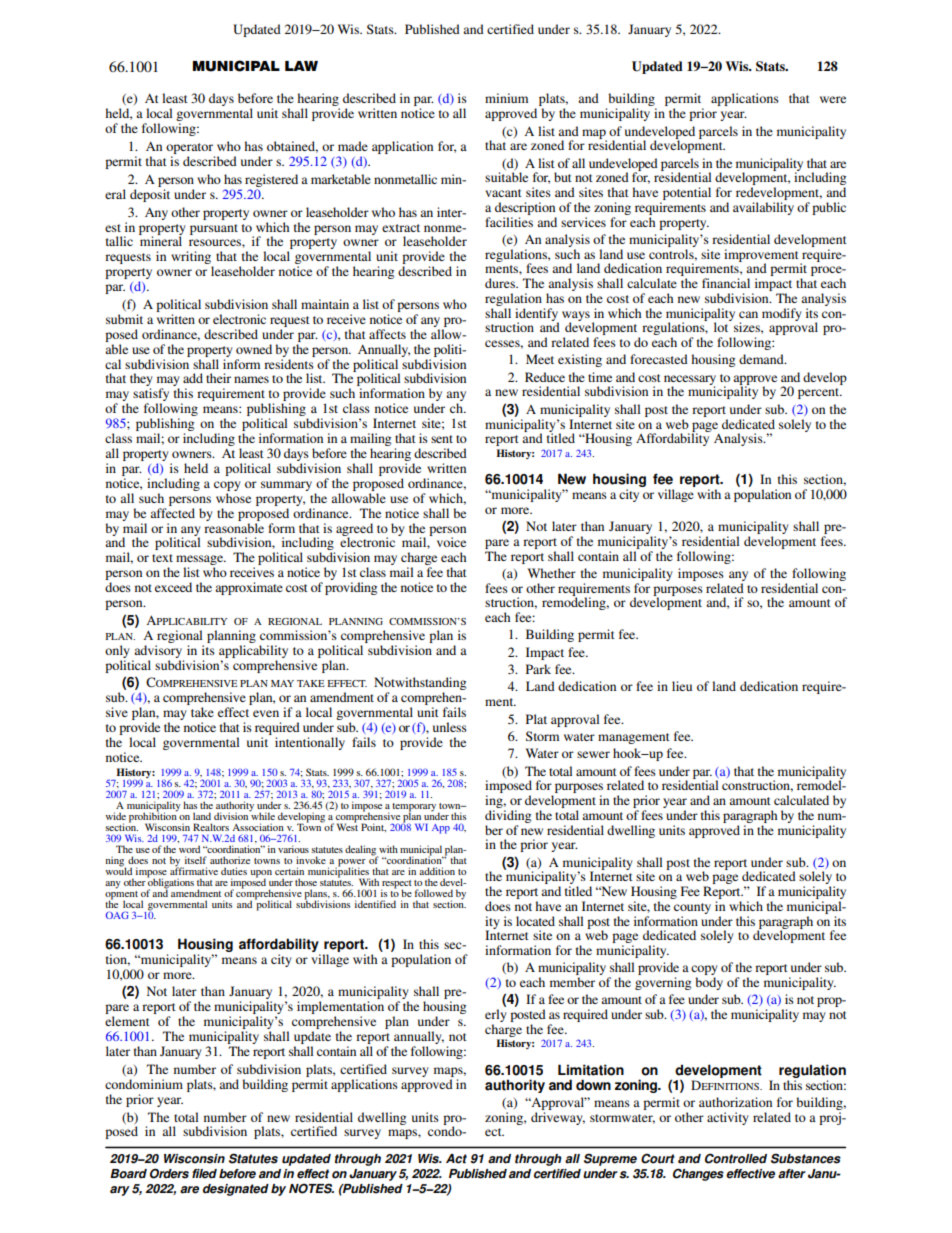 The height and width of the image is (1233, 952). Describe the element at coordinates (190, 150) in the image. I see `operator` at that location.
